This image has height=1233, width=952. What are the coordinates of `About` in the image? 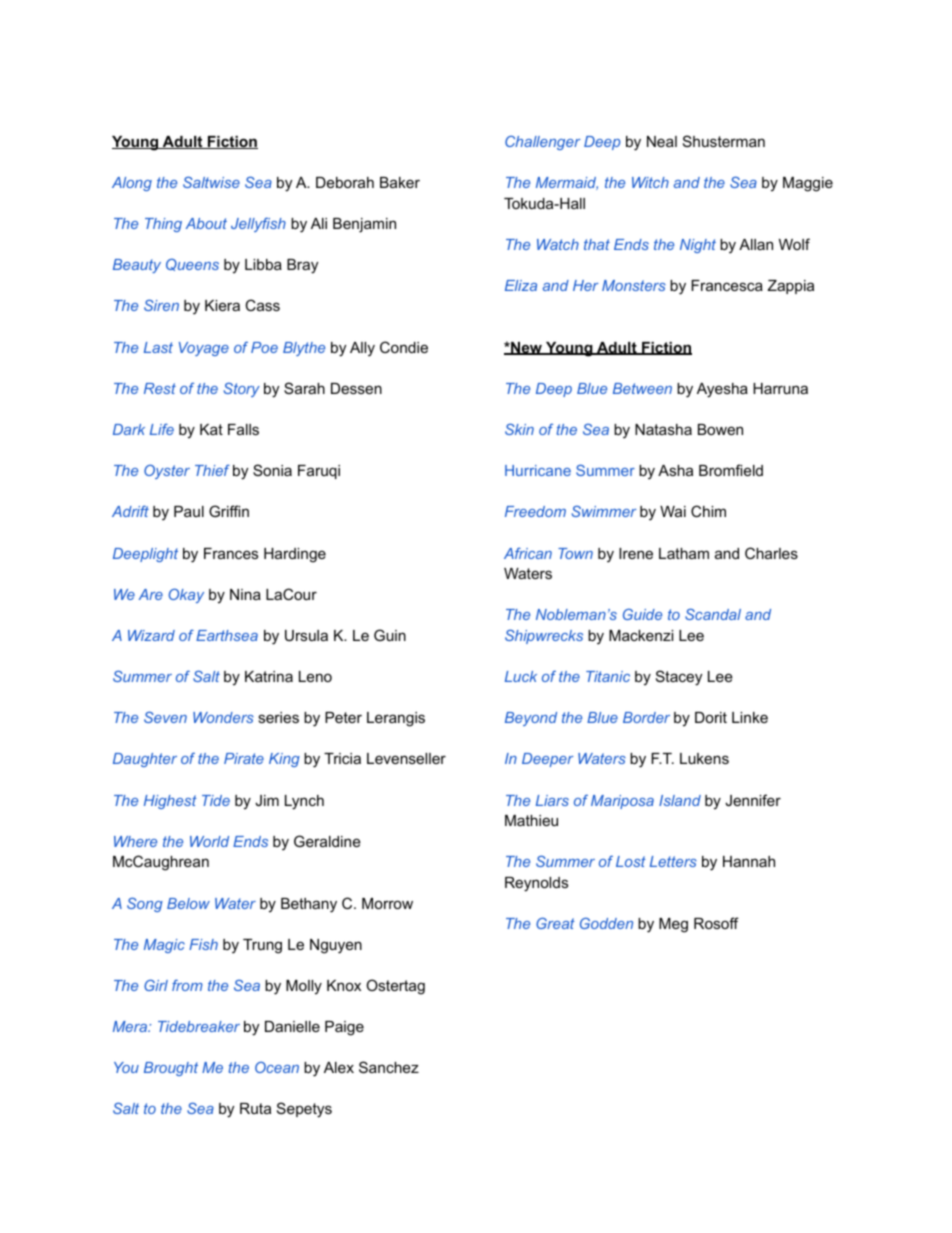 It's located at (206, 223).
